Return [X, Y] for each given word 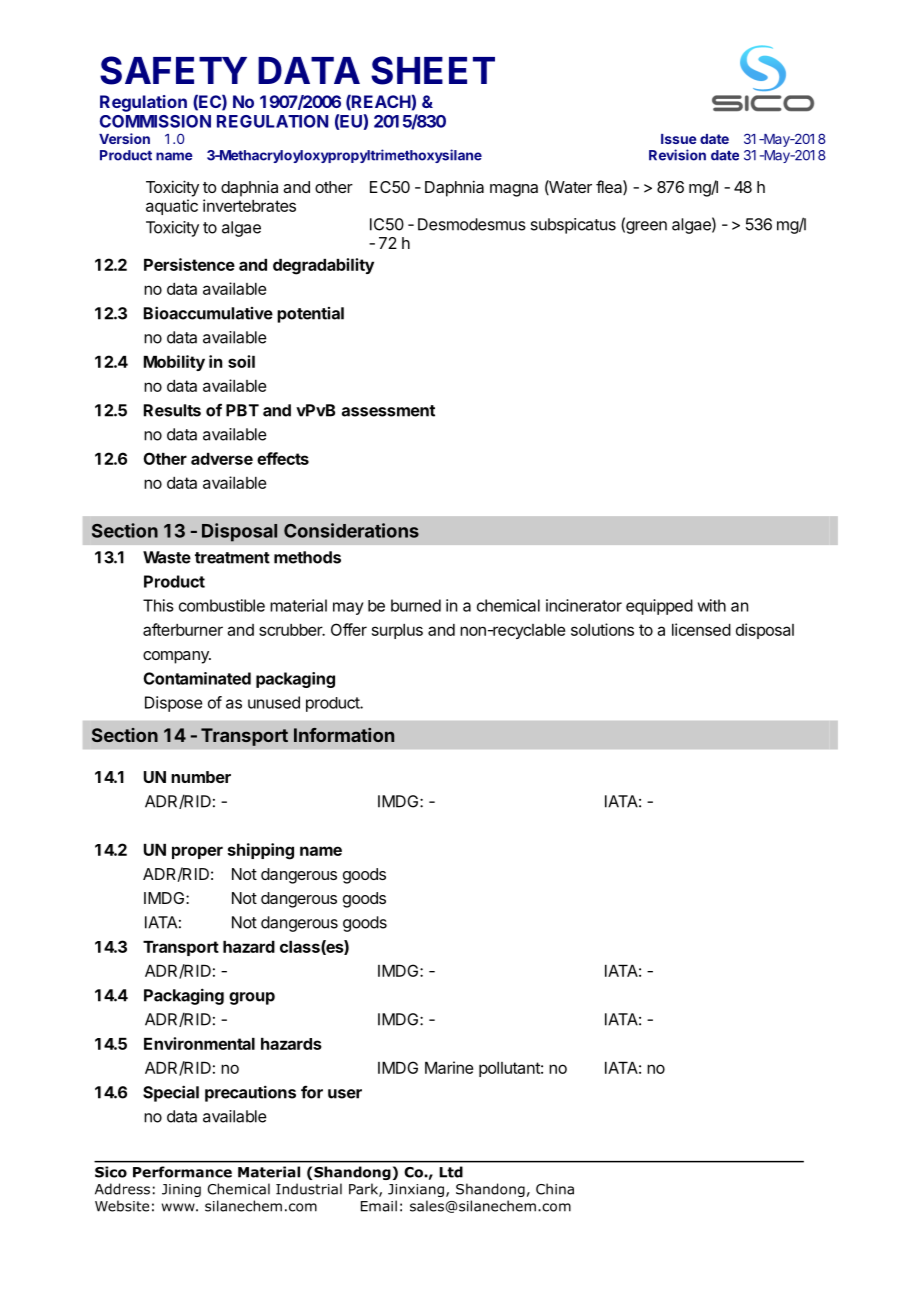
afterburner [183, 629]
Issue [678, 139]
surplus [397, 631]
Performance [182, 1172]
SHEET [433, 70]
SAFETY [173, 70]
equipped [659, 607]
